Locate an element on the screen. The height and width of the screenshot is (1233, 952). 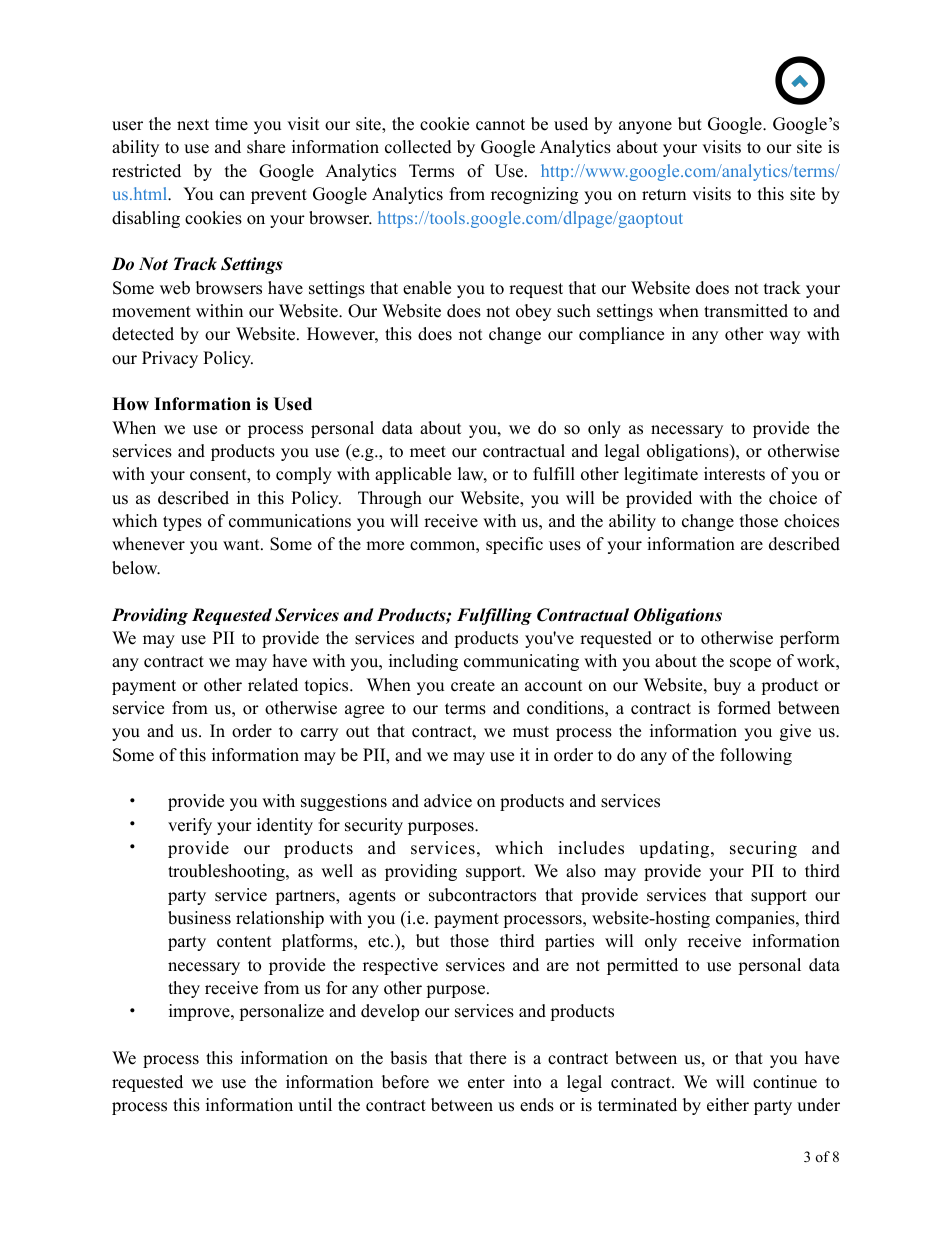
troubleshooting is located at coordinates (227, 872).
